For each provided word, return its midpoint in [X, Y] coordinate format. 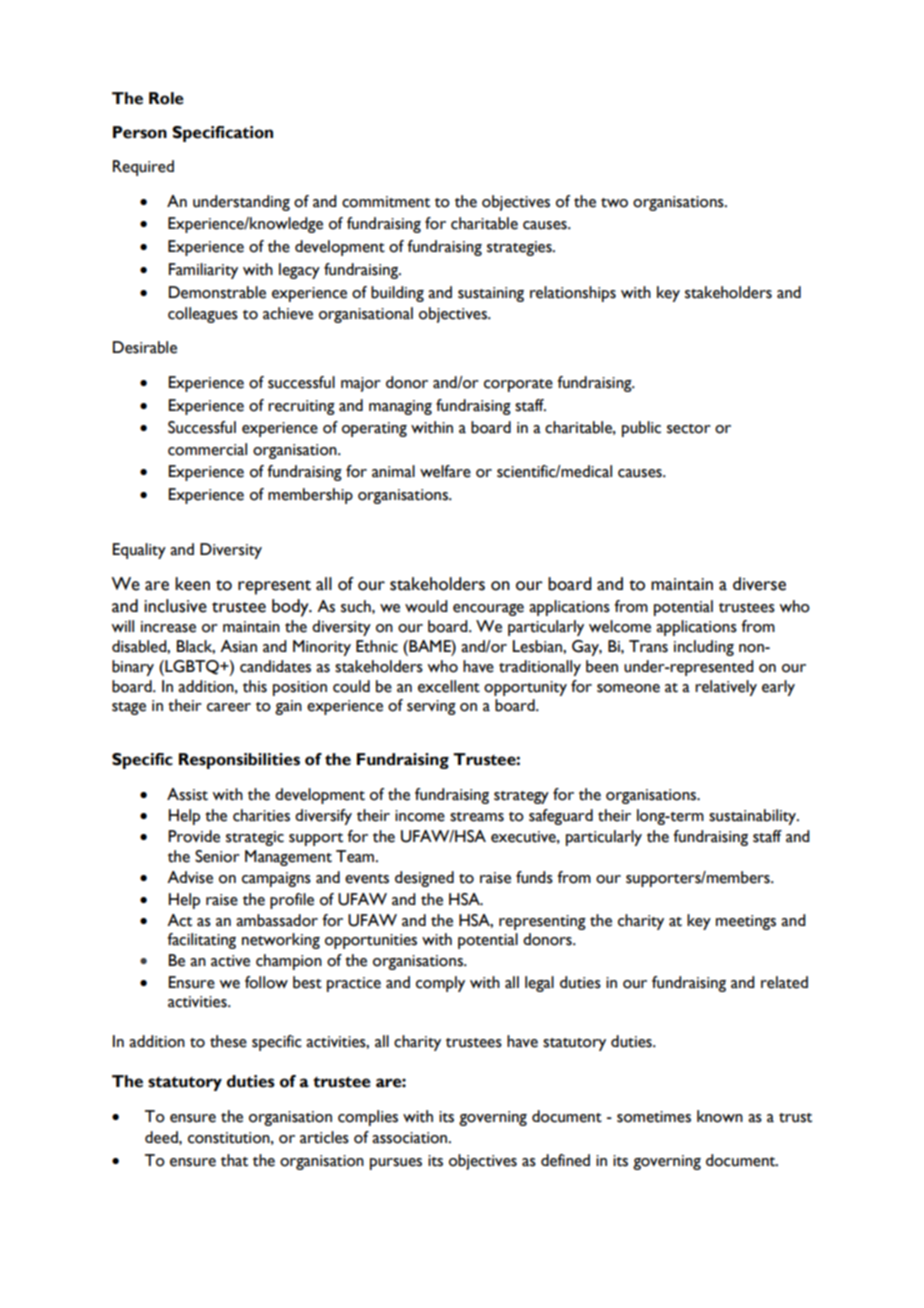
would [426, 606]
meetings [746, 922]
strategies [520, 248]
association [411, 1138]
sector [689, 429]
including [704, 648]
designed [424, 879]
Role [166, 98]
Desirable [145, 347]
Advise [190, 877]
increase [168, 627]
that [234, 1160]
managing [400, 407]
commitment [386, 202]
